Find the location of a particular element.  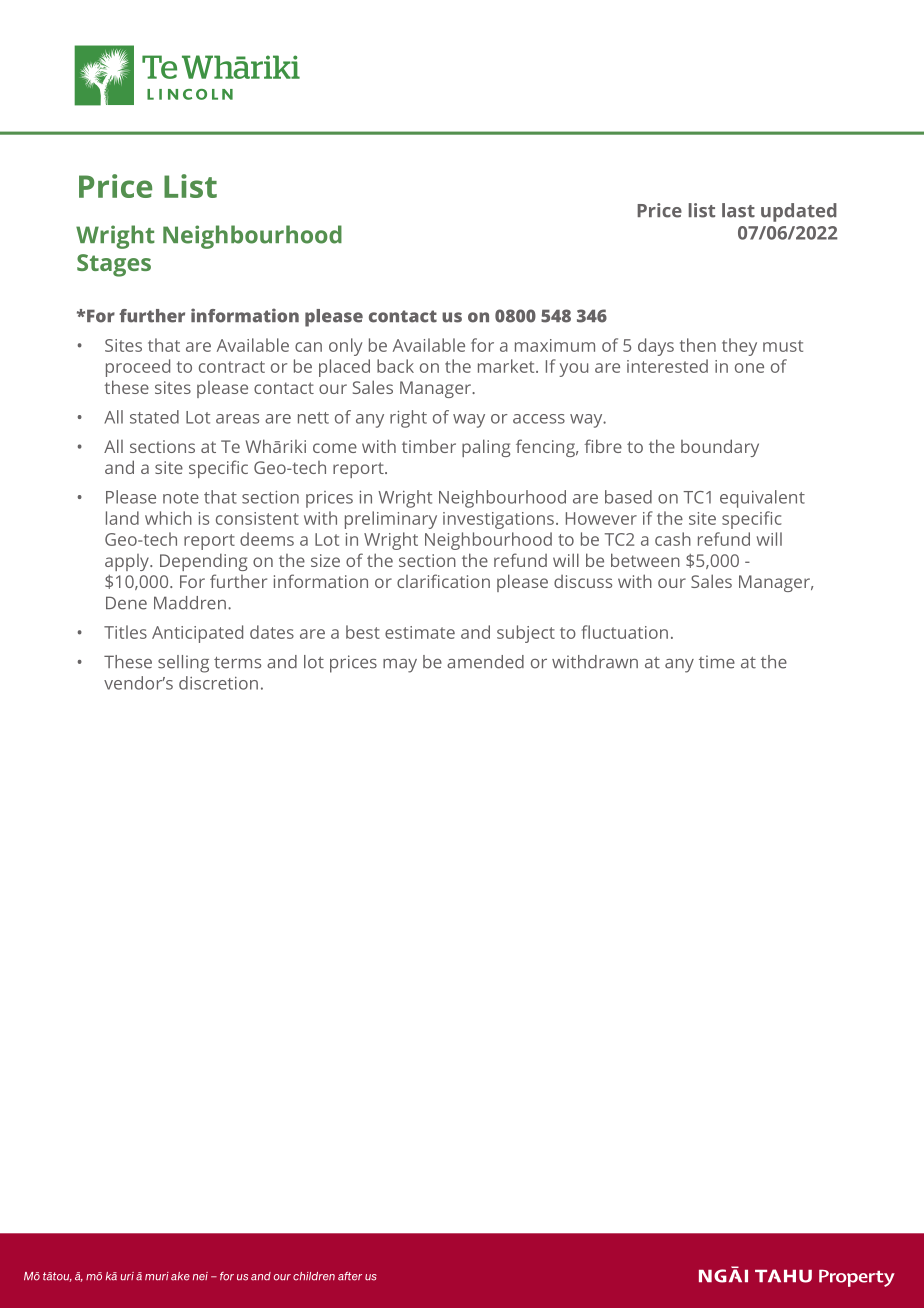

time is located at coordinates (717, 662).
